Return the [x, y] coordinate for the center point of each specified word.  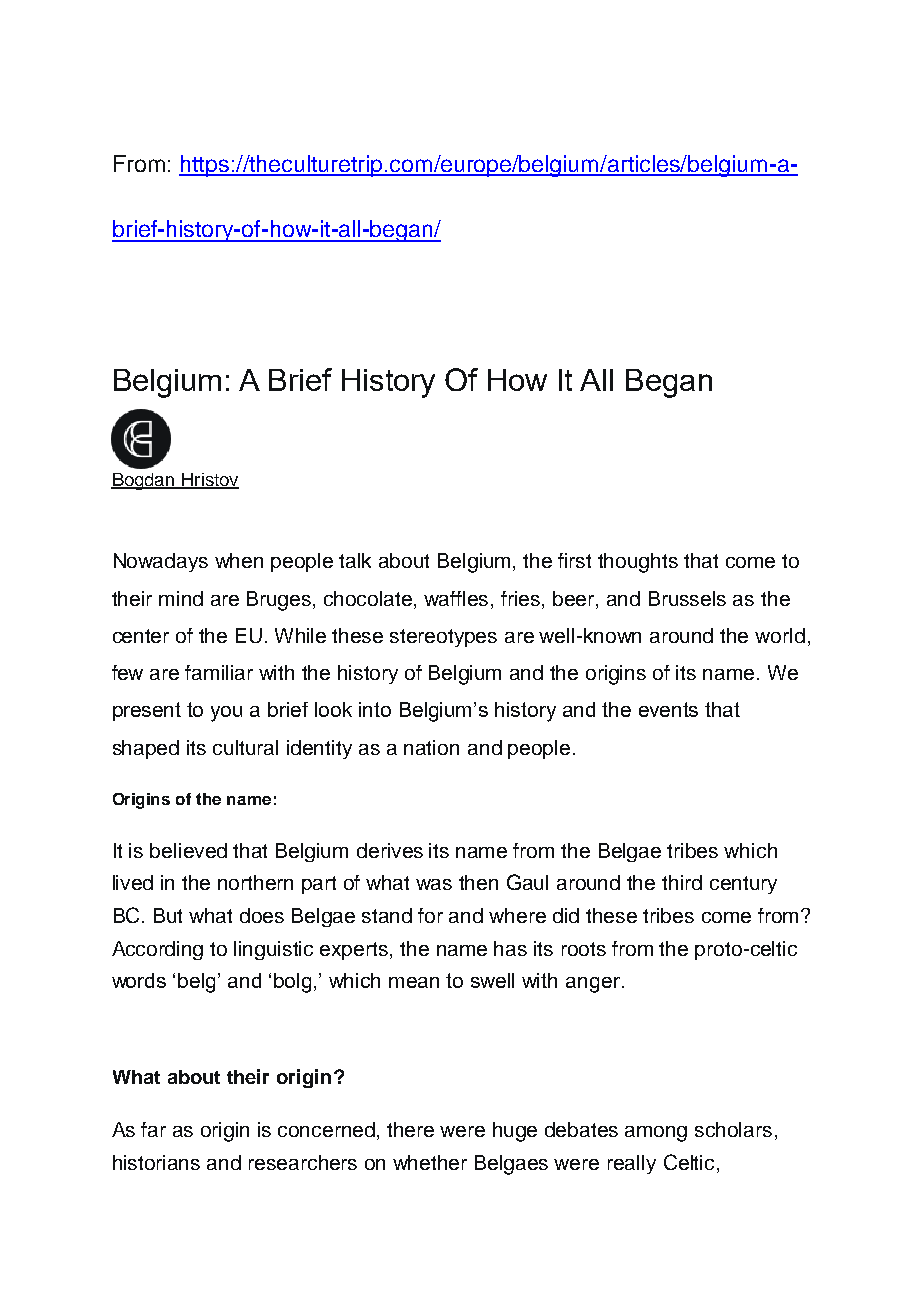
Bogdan [144, 481]
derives [390, 850]
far [153, 1129]
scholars [733, 1129]
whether [430, 1162]
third [682, 882]
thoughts [638, 563]
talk [355, 560]
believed [188, 850]
